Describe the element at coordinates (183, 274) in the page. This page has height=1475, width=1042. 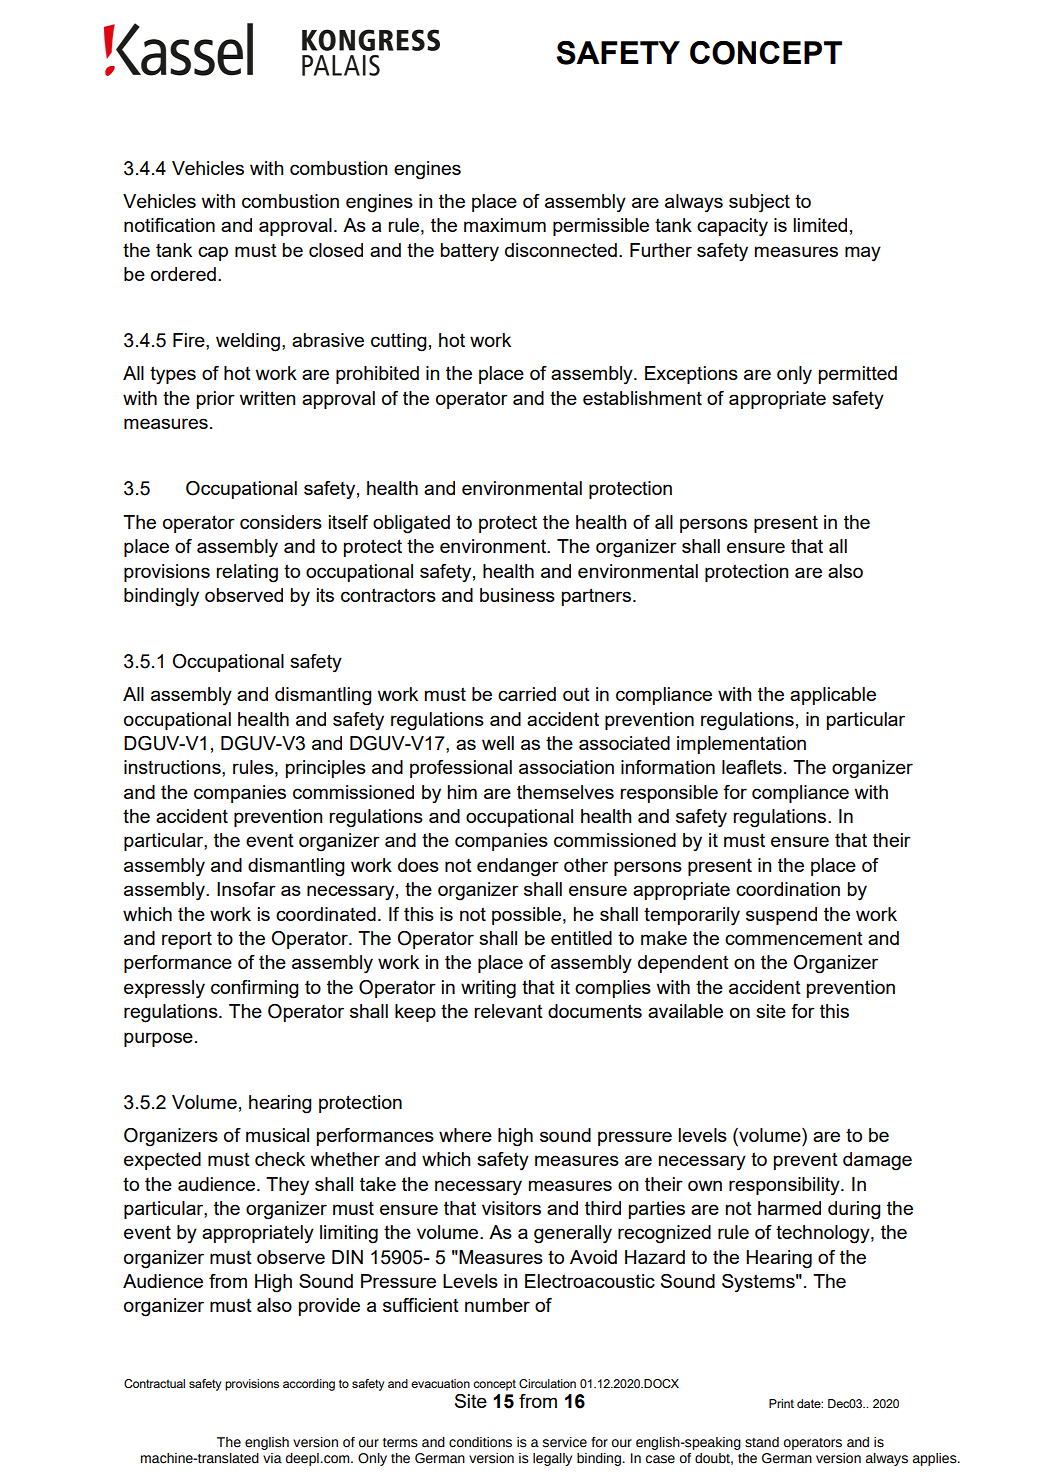
I see `ordered` at that location.
